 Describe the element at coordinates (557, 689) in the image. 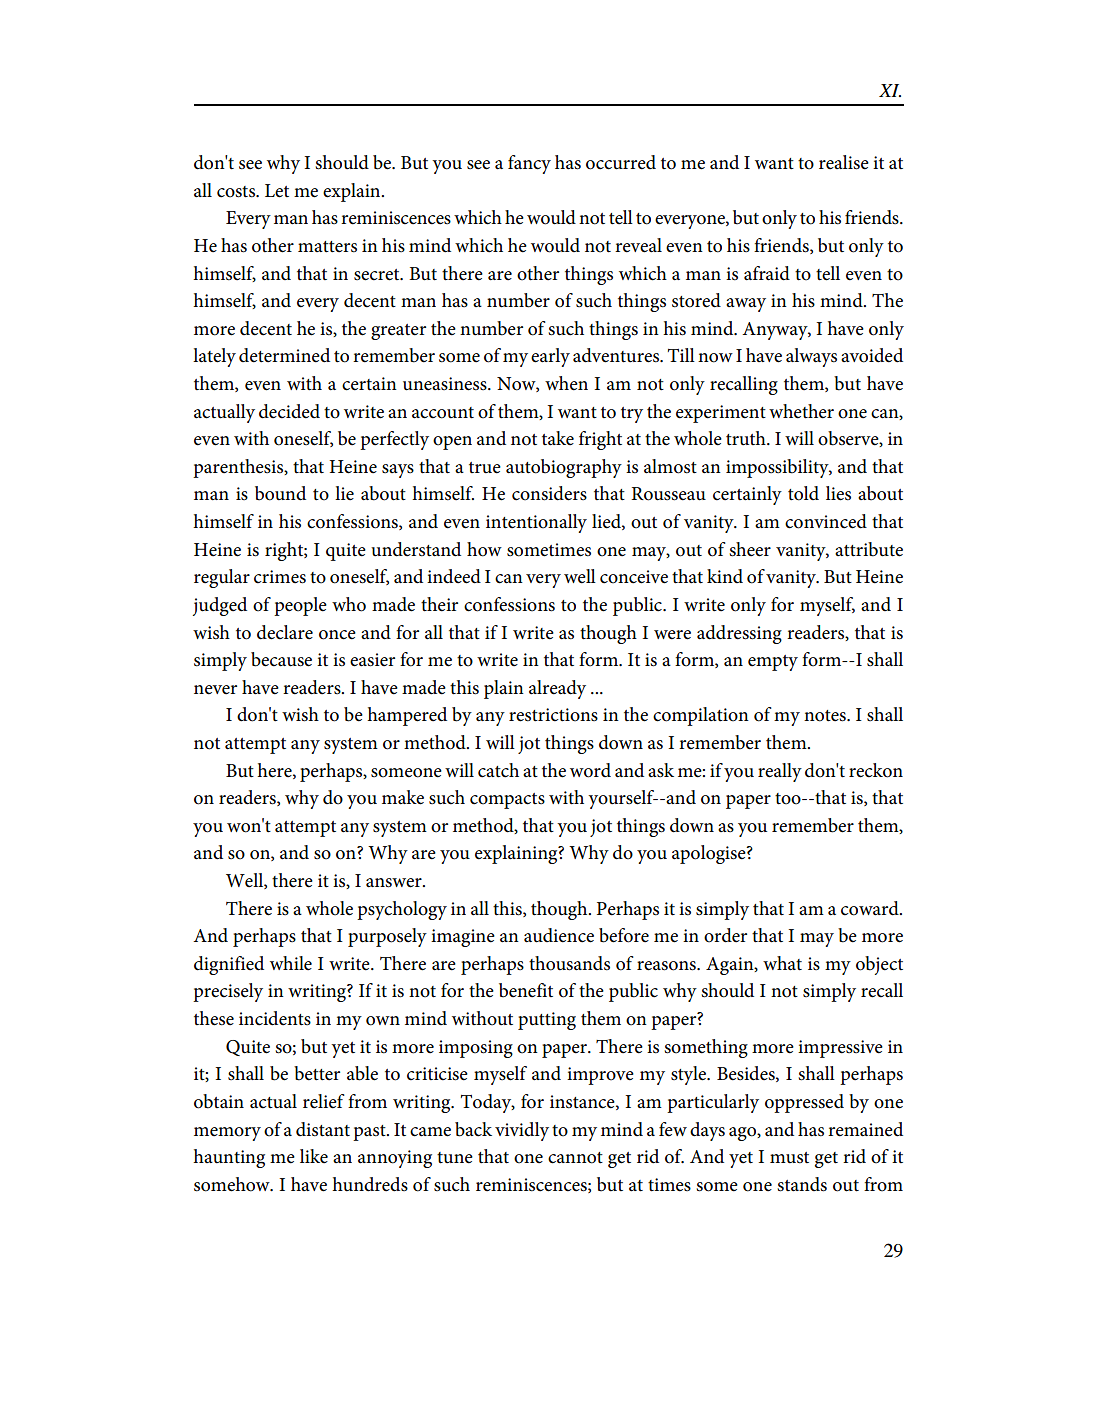

I see `already` at that location.
